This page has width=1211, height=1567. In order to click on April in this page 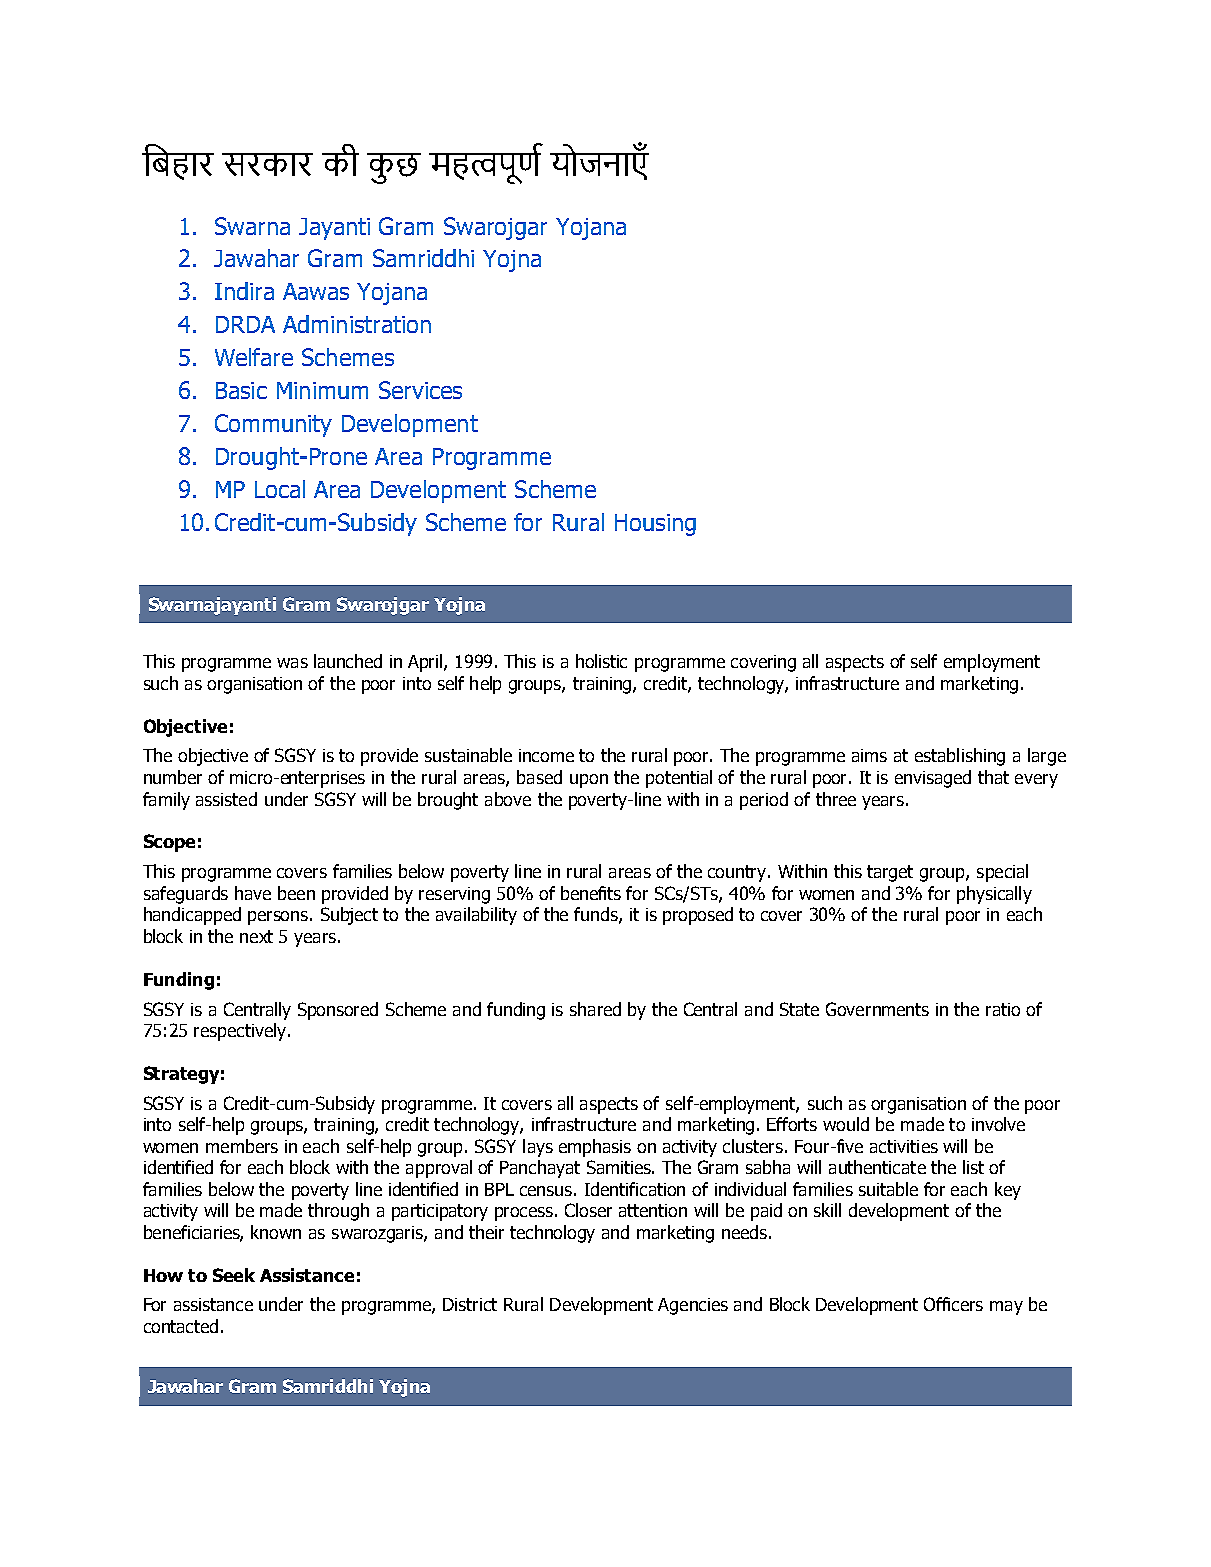, I will do `click(426, 663)`.
